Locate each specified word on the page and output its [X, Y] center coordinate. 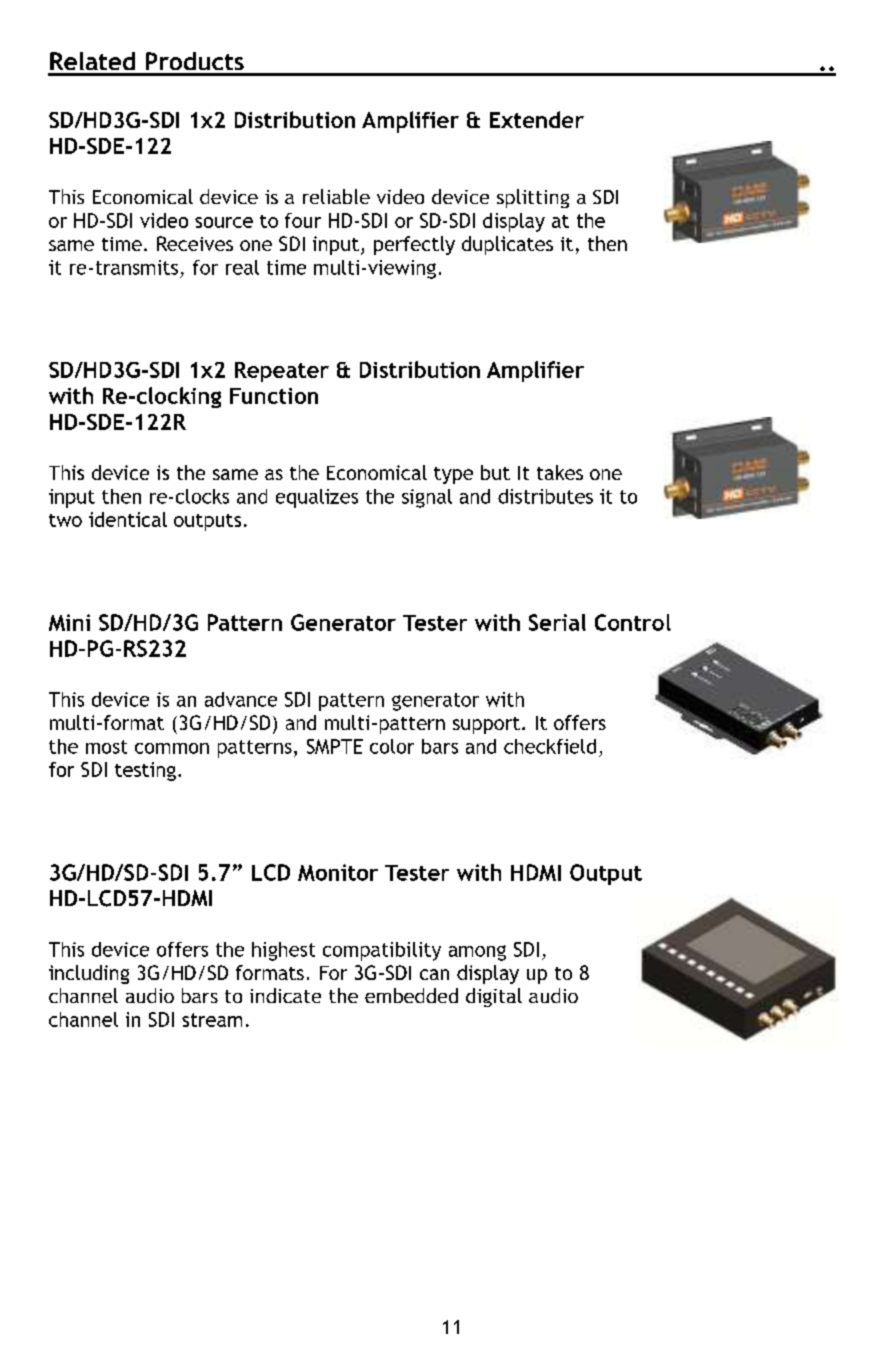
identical [128, 519]
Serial [557, 622]
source [224, 222]
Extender [537, 119]
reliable [336, 196]
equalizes [317, 498]
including [89, 974]
